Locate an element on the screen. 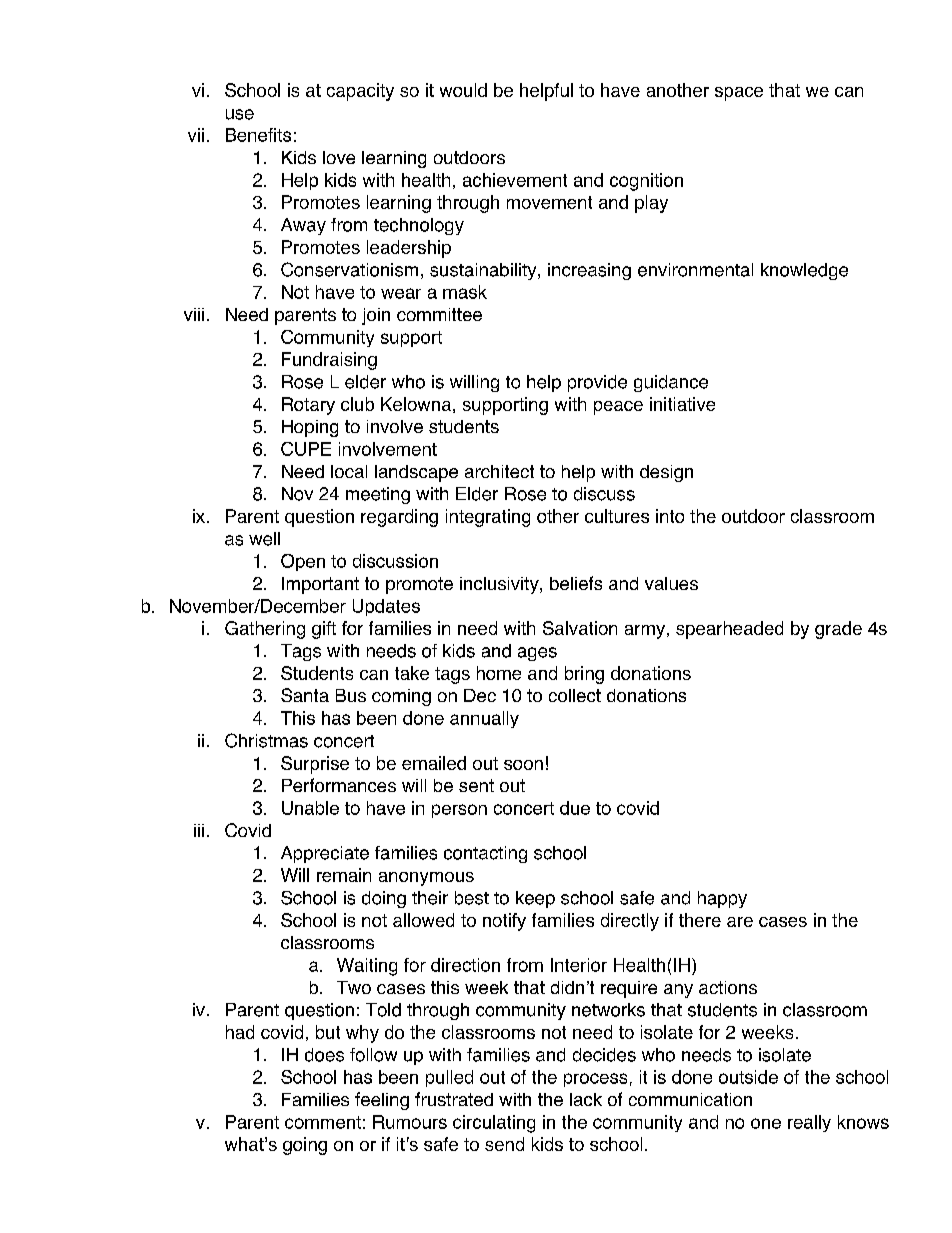 This screenshot has width=952, height=1233. circulating is located at coordinates (494, 1124).
